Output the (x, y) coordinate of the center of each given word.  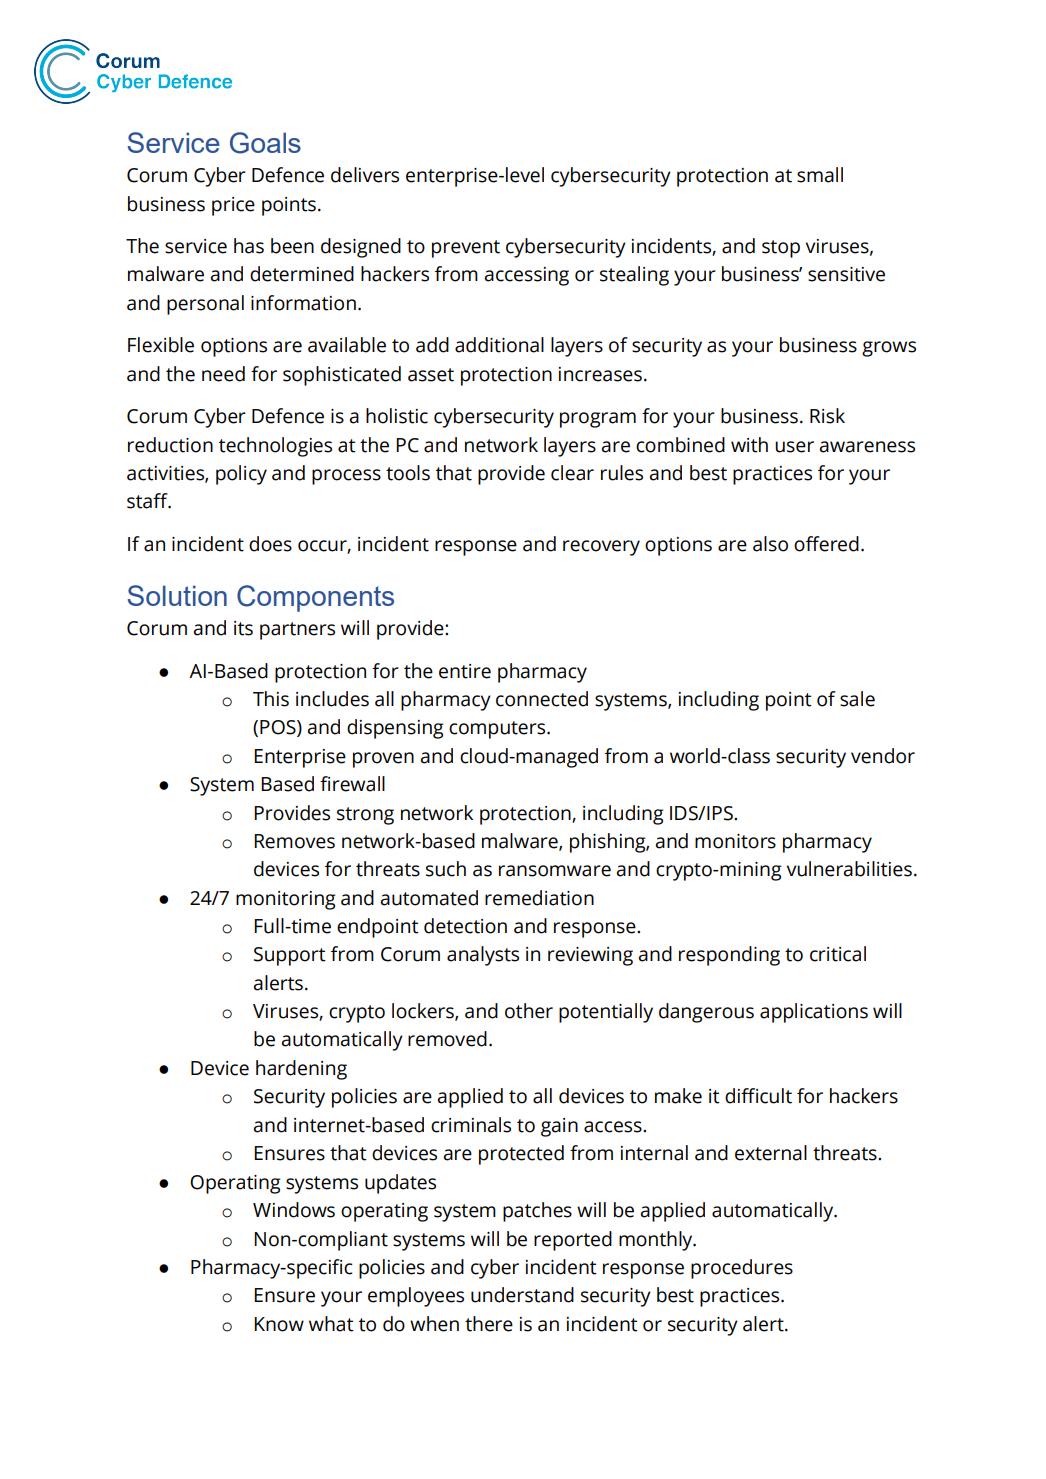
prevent (466, 249)
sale (857, 699)
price (233, 206)
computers (498, 730)
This (271, 699)
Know (279, 1324)
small (820, 175)
